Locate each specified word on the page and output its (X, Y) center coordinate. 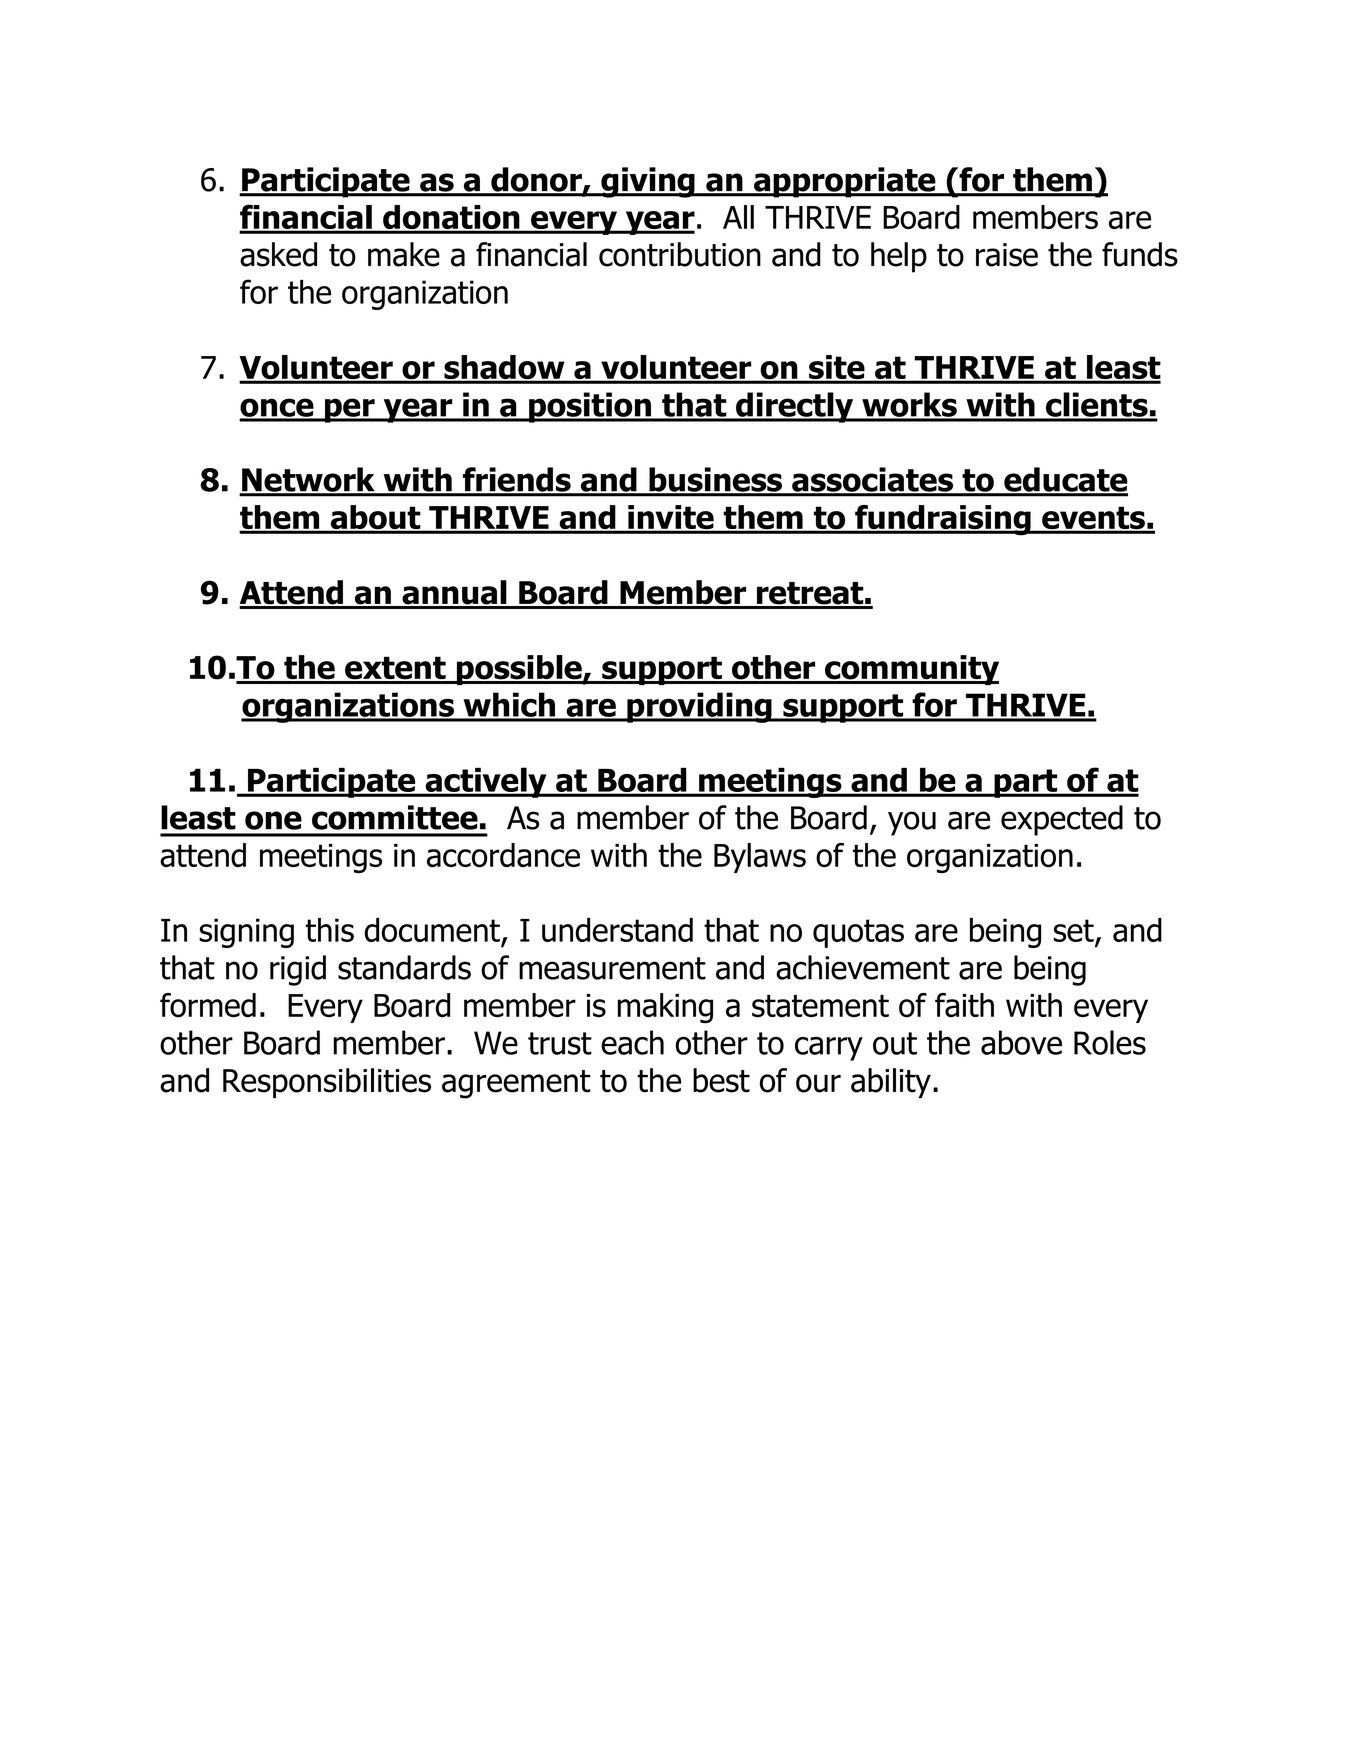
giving (648, 182)
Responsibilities (327, 1083)
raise (1007, 255)
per (350, 410)
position (590, 407)
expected (1062, 820)
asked (278, 254)
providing (699, 707)
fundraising (943, 520)
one (273, 820)
